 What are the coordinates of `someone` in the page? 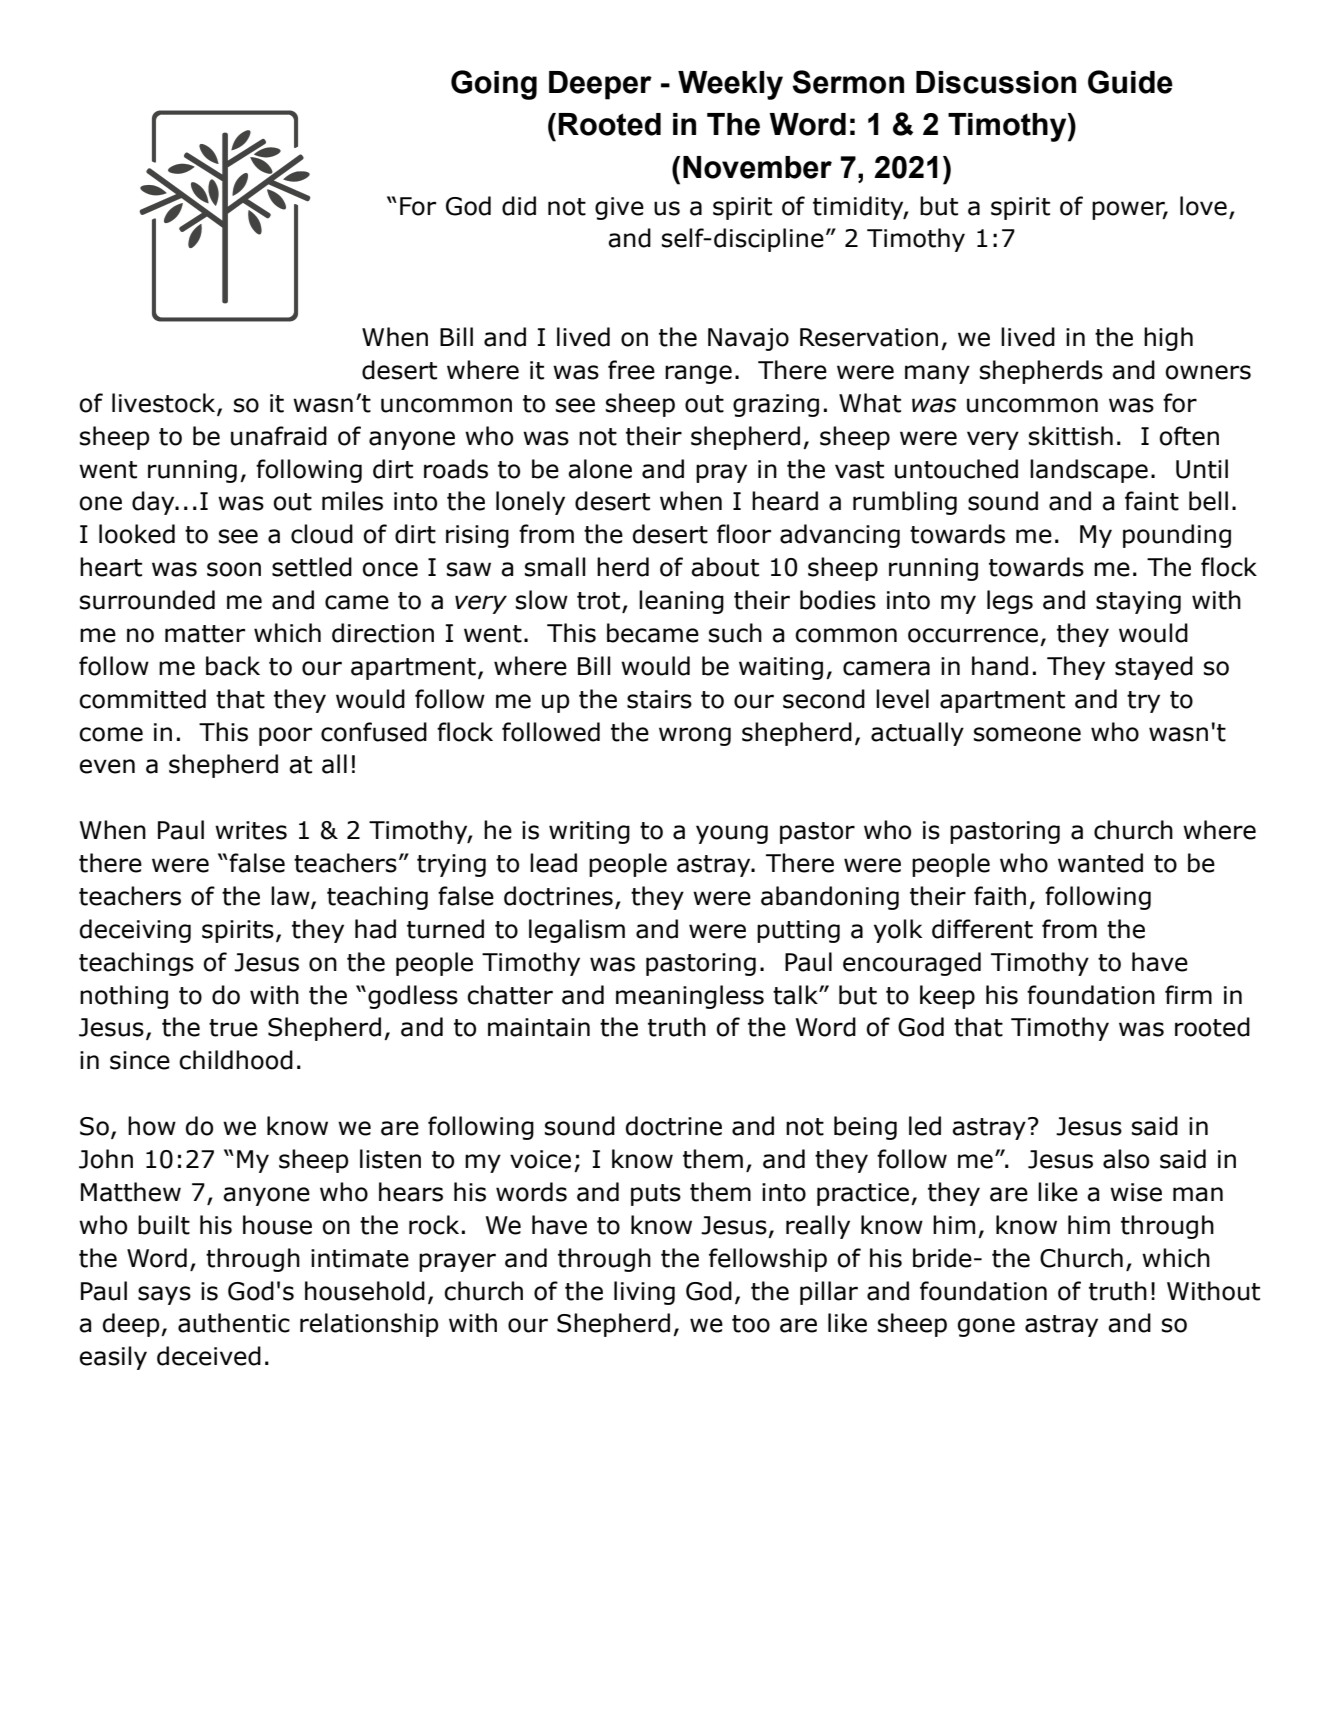 It's located at (1027, 734).
